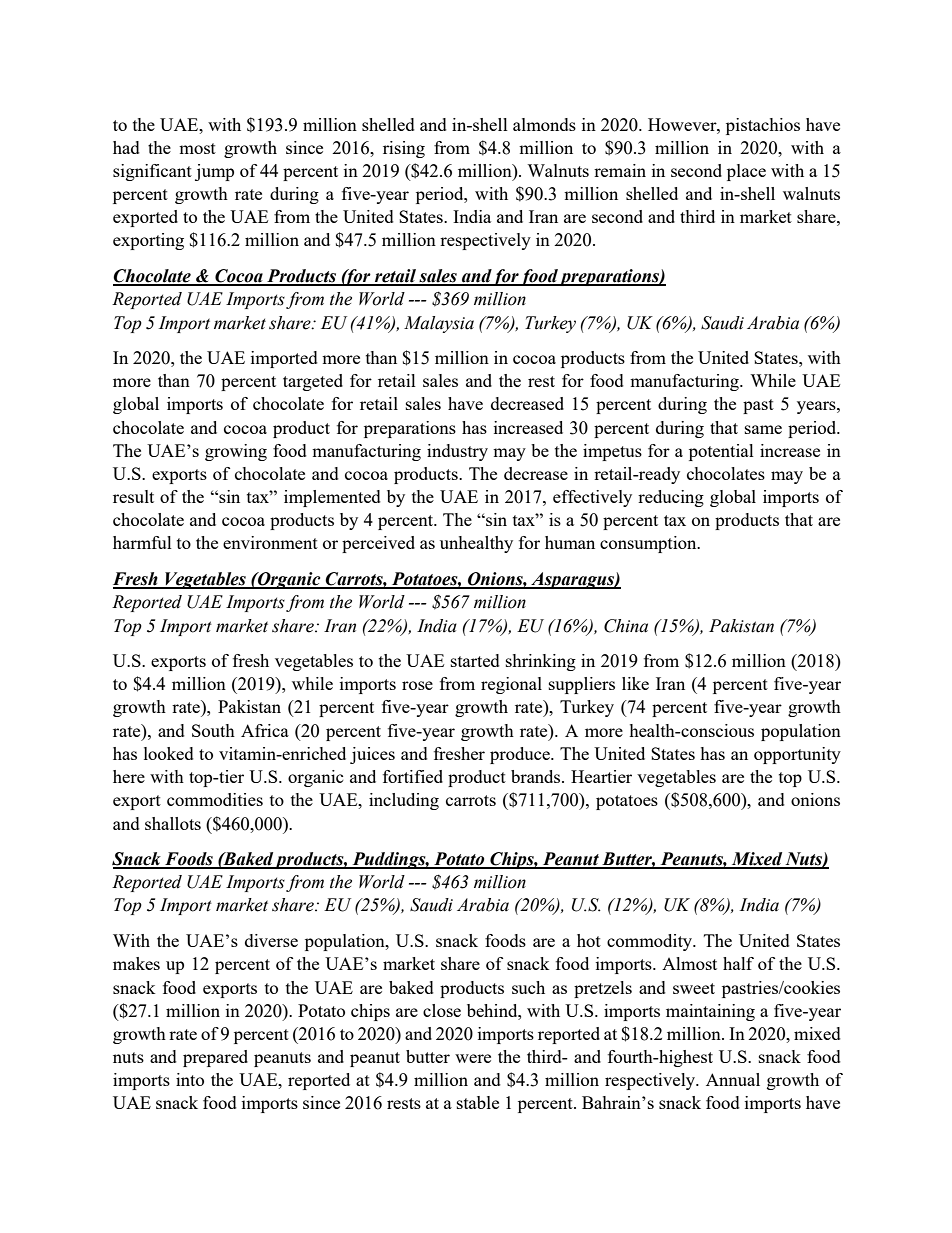 The width and height of the screenshot is (952, 1233). Describe the element at coordinates (626, 626) in the screenshot. I see `China` at that location.
